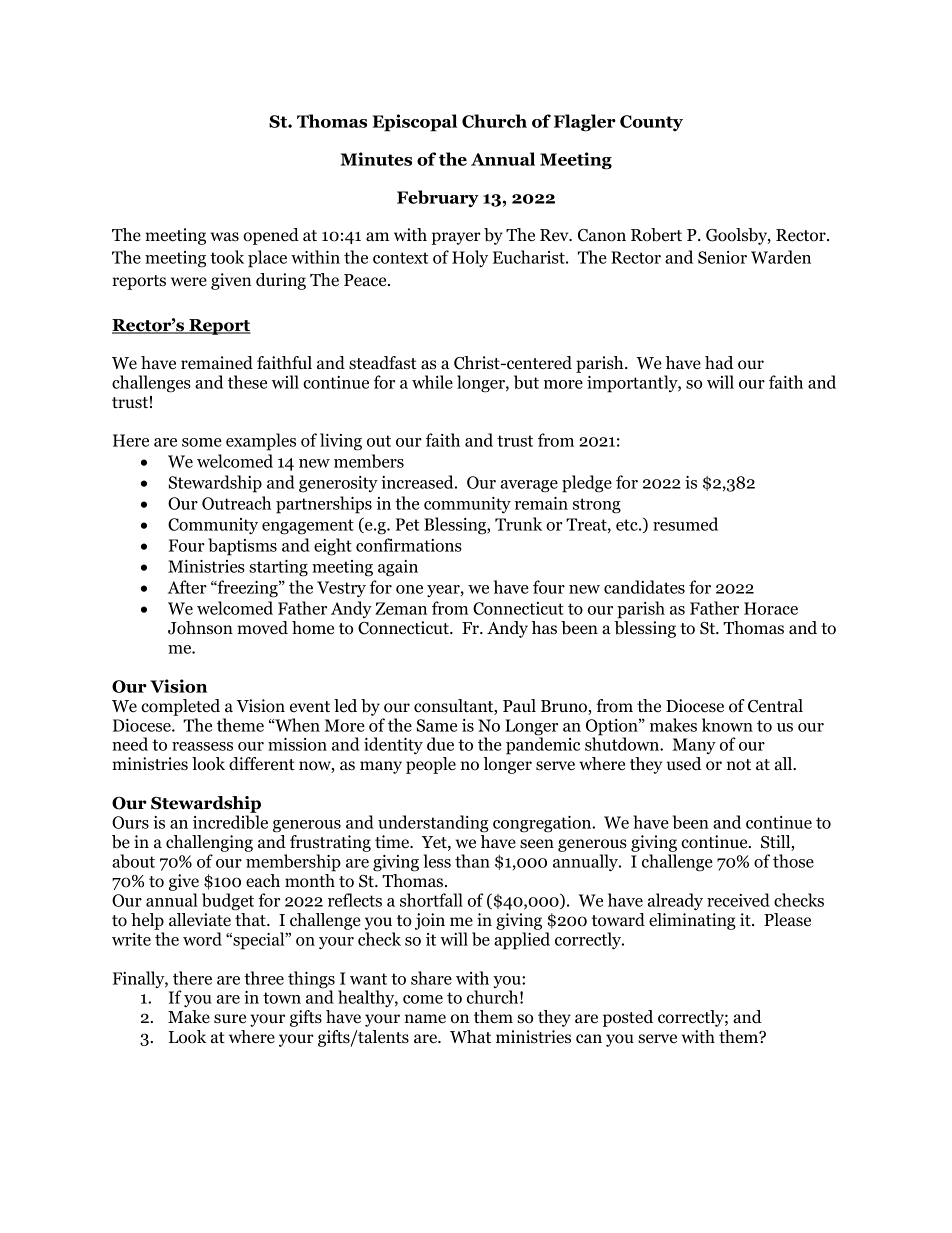 This screenshot has height=1233, width=952. I want to click on candidates, so click(644, 587).
